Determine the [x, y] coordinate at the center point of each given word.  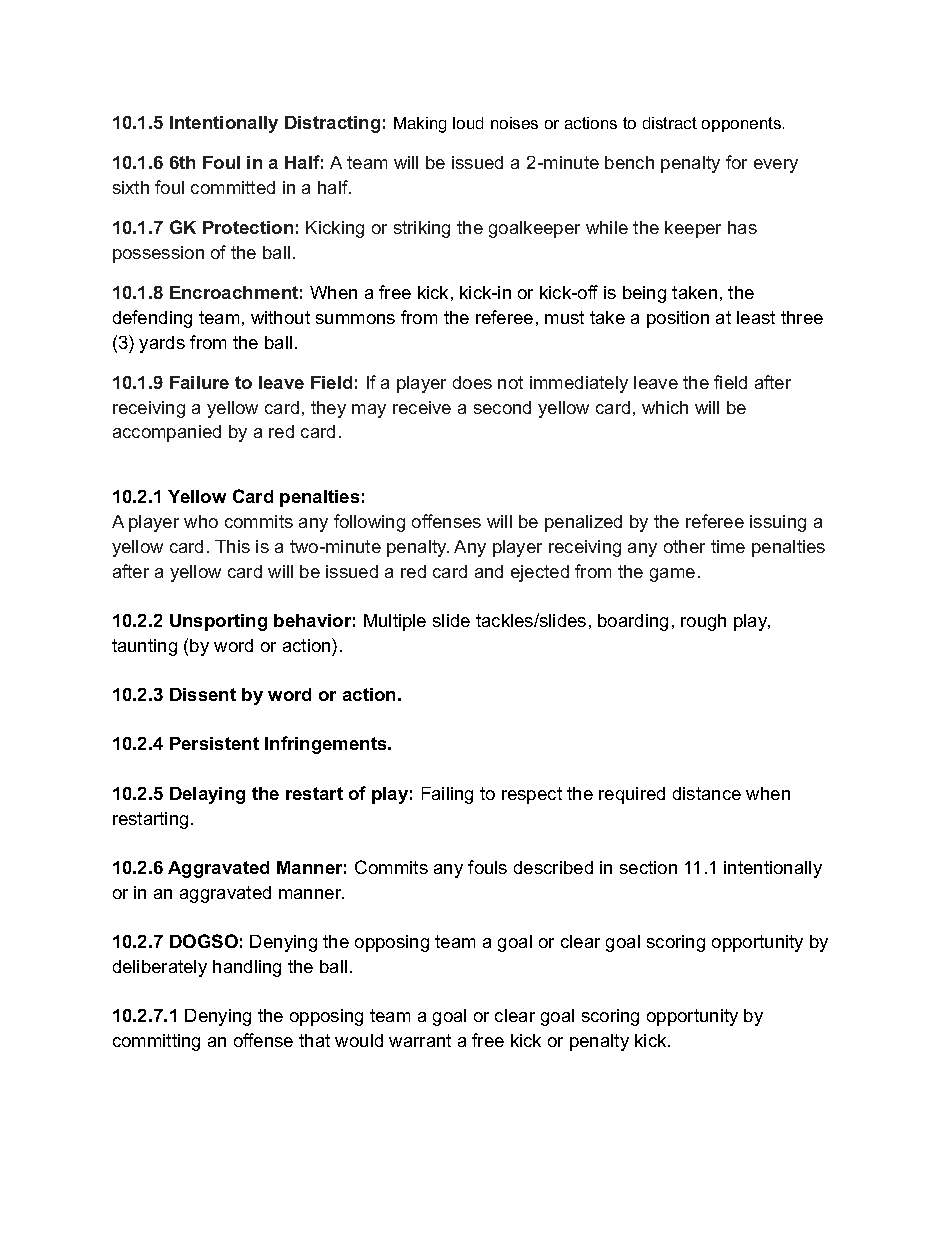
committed [233, 187]
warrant [420, 1040]
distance [707, 793]
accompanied [167, 433]
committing [156, 1042]
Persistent [214, 743]
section [648, 867]
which [665, 407]
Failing [447, 795]
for [736, 162]
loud [468, 123]
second [502, 407]
